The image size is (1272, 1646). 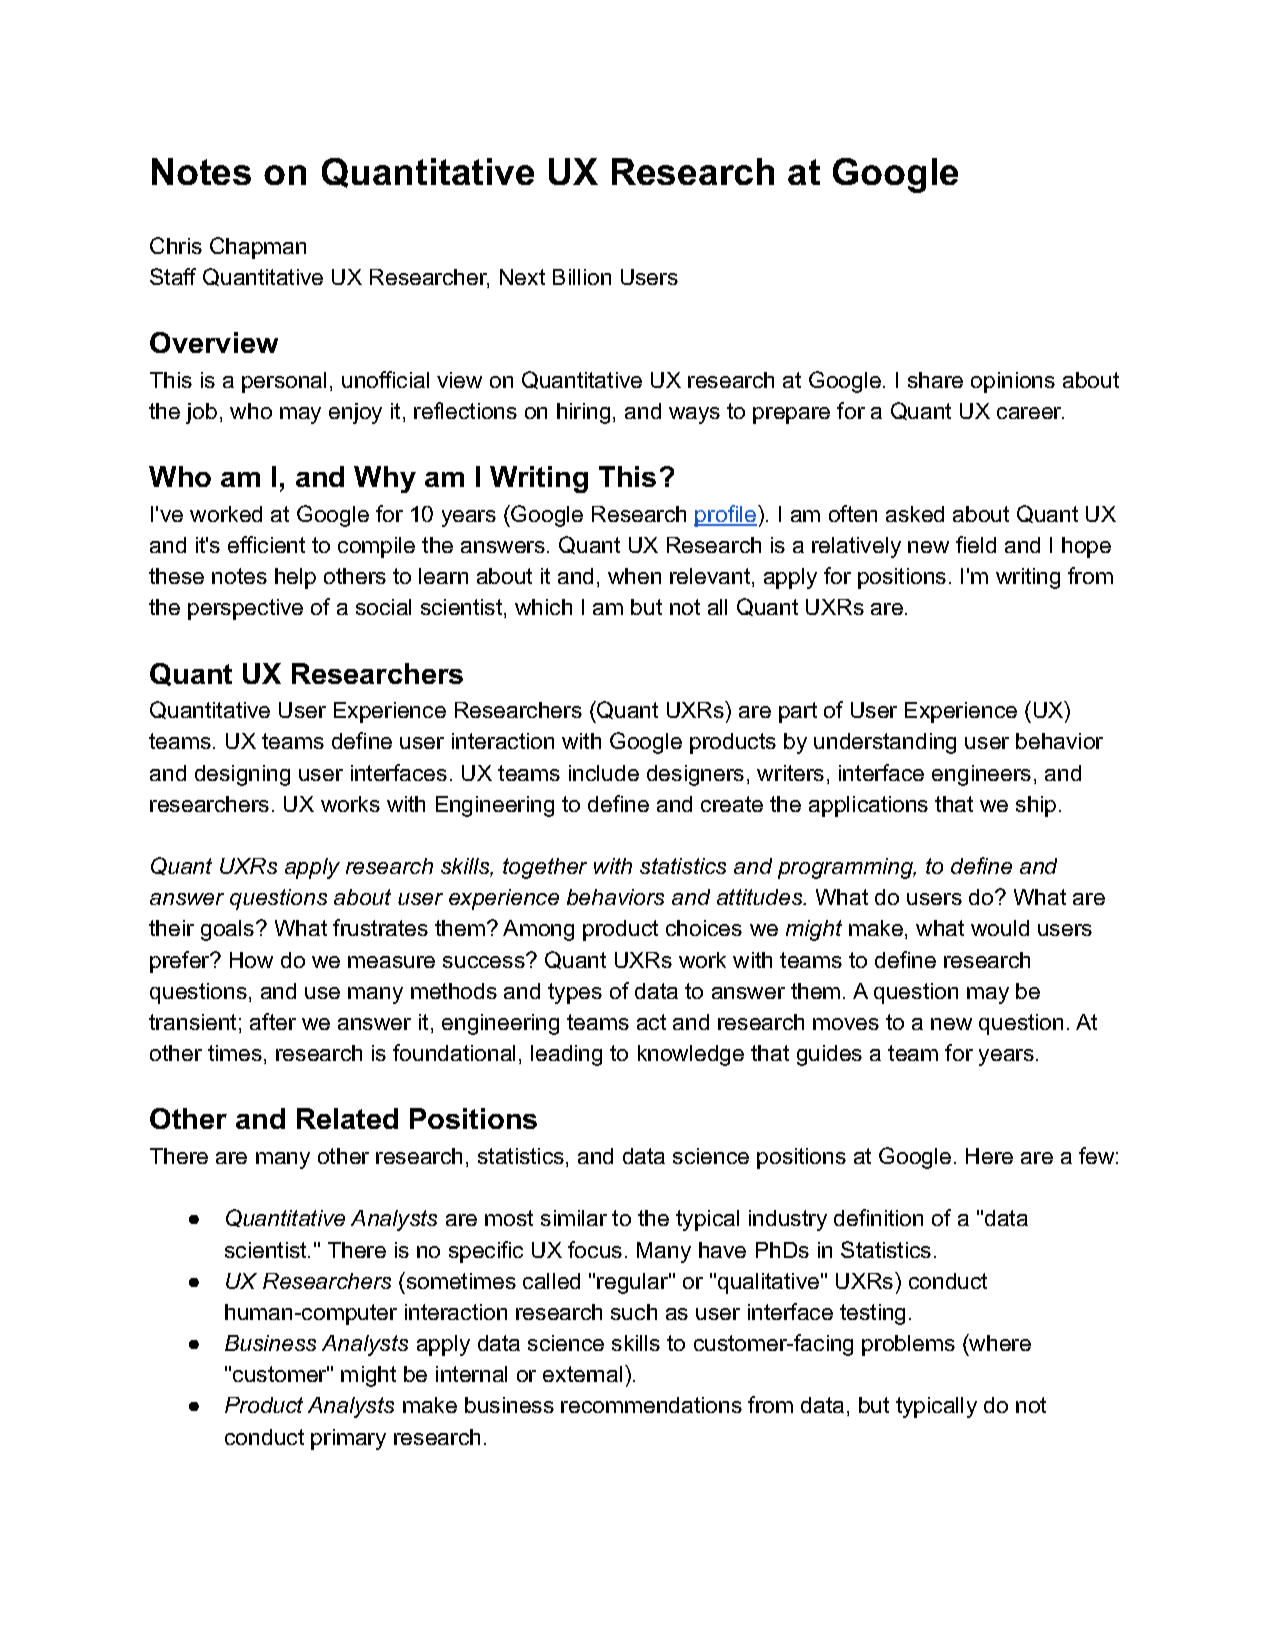 I want to click on Chapman, so click(x=258, y=248).
